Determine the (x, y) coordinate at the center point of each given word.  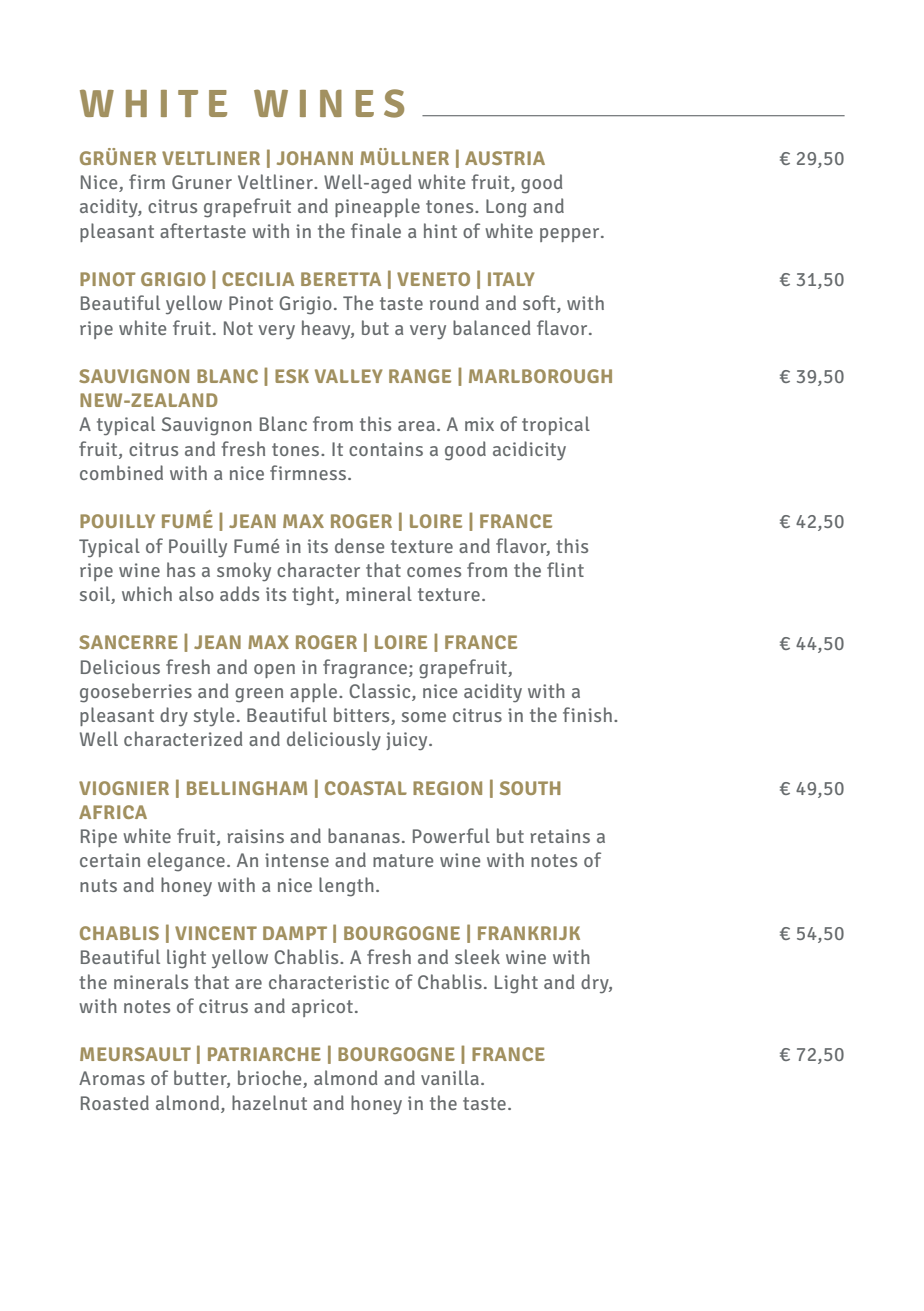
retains (560, 836)
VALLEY (349, 376)
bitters (363, 716)
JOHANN (315, 158)
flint (565, 569)
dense (359, 545)
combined (121, 472)
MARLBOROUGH (540, 376)
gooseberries (136, 693)
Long (506, 208)
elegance (186, 862)
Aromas (112, 1078)
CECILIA (258, 279)
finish (589, 714)
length (346, 887)
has (181, 569)
